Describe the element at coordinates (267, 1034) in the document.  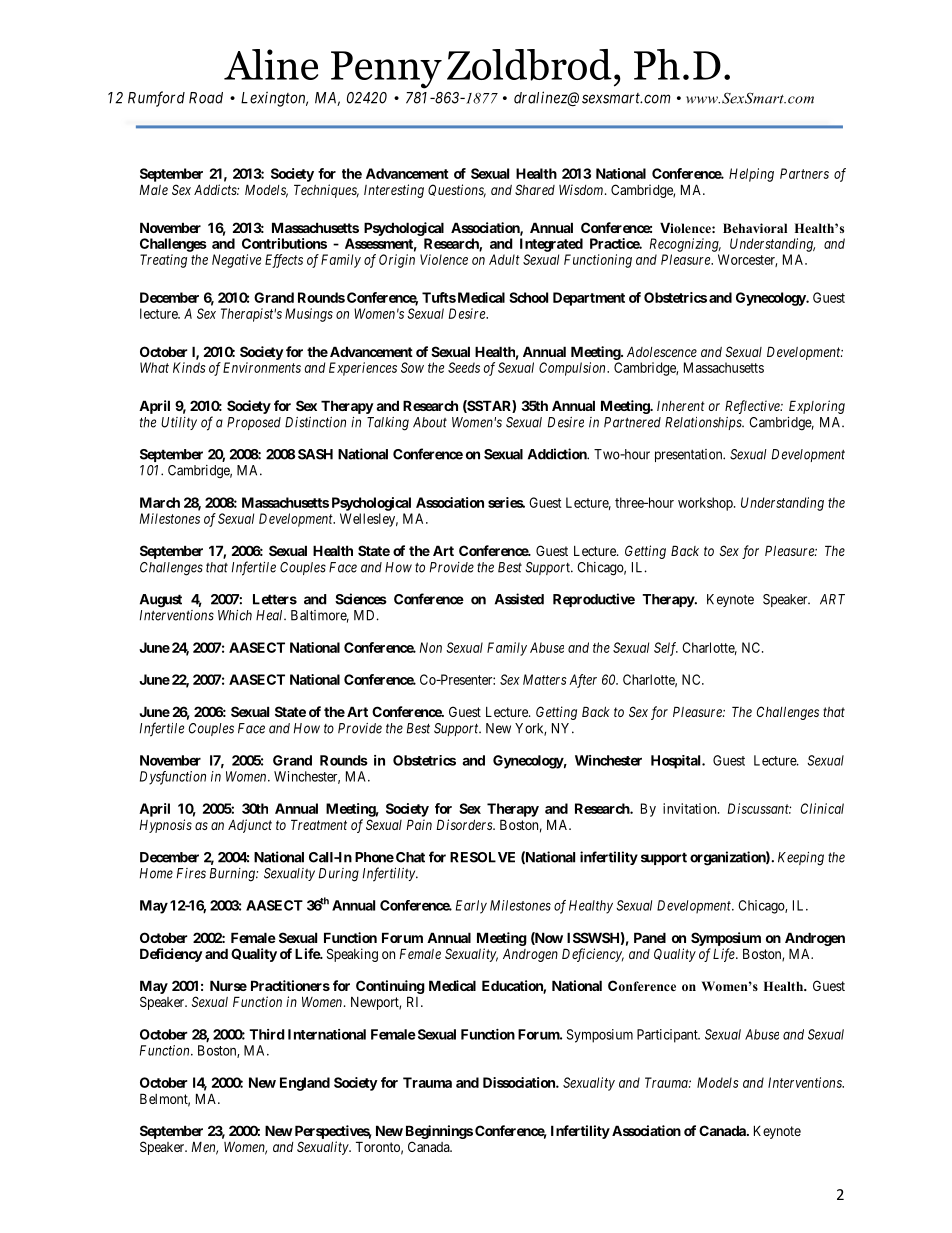
I see `Third` at that location.
